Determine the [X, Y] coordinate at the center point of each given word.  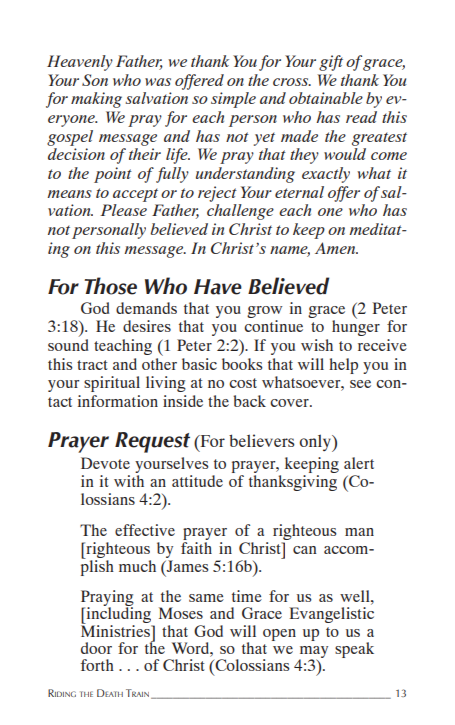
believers [262, 440]
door [96, 648]
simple [233, 100]
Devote [105, 463]
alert [359, 463]
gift [331, 63]
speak [354, 650]
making [96, 100]
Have [218, 287]
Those [110, 286]
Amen [336, 248]
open [279, 635]
